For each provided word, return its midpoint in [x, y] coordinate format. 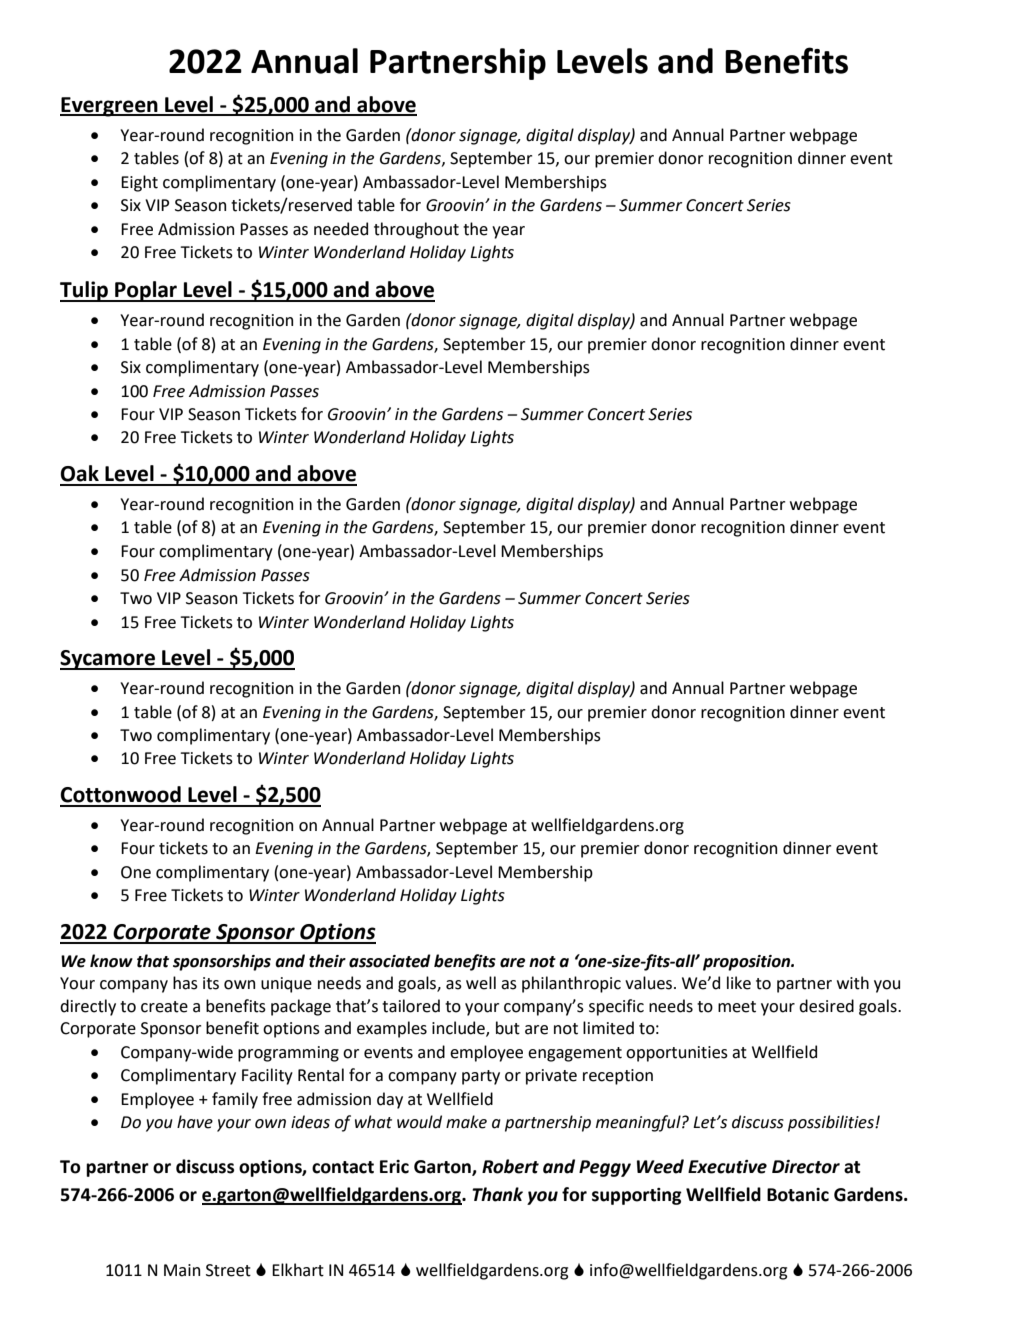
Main [182, 1270]
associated [390, 961]
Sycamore [108, 660]
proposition [748, 963]
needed [341, 229]
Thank [497, 1194]
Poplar [146, 291]
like [739, 983]
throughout [416, 230]
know [111, 961]
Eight [139, 183]
